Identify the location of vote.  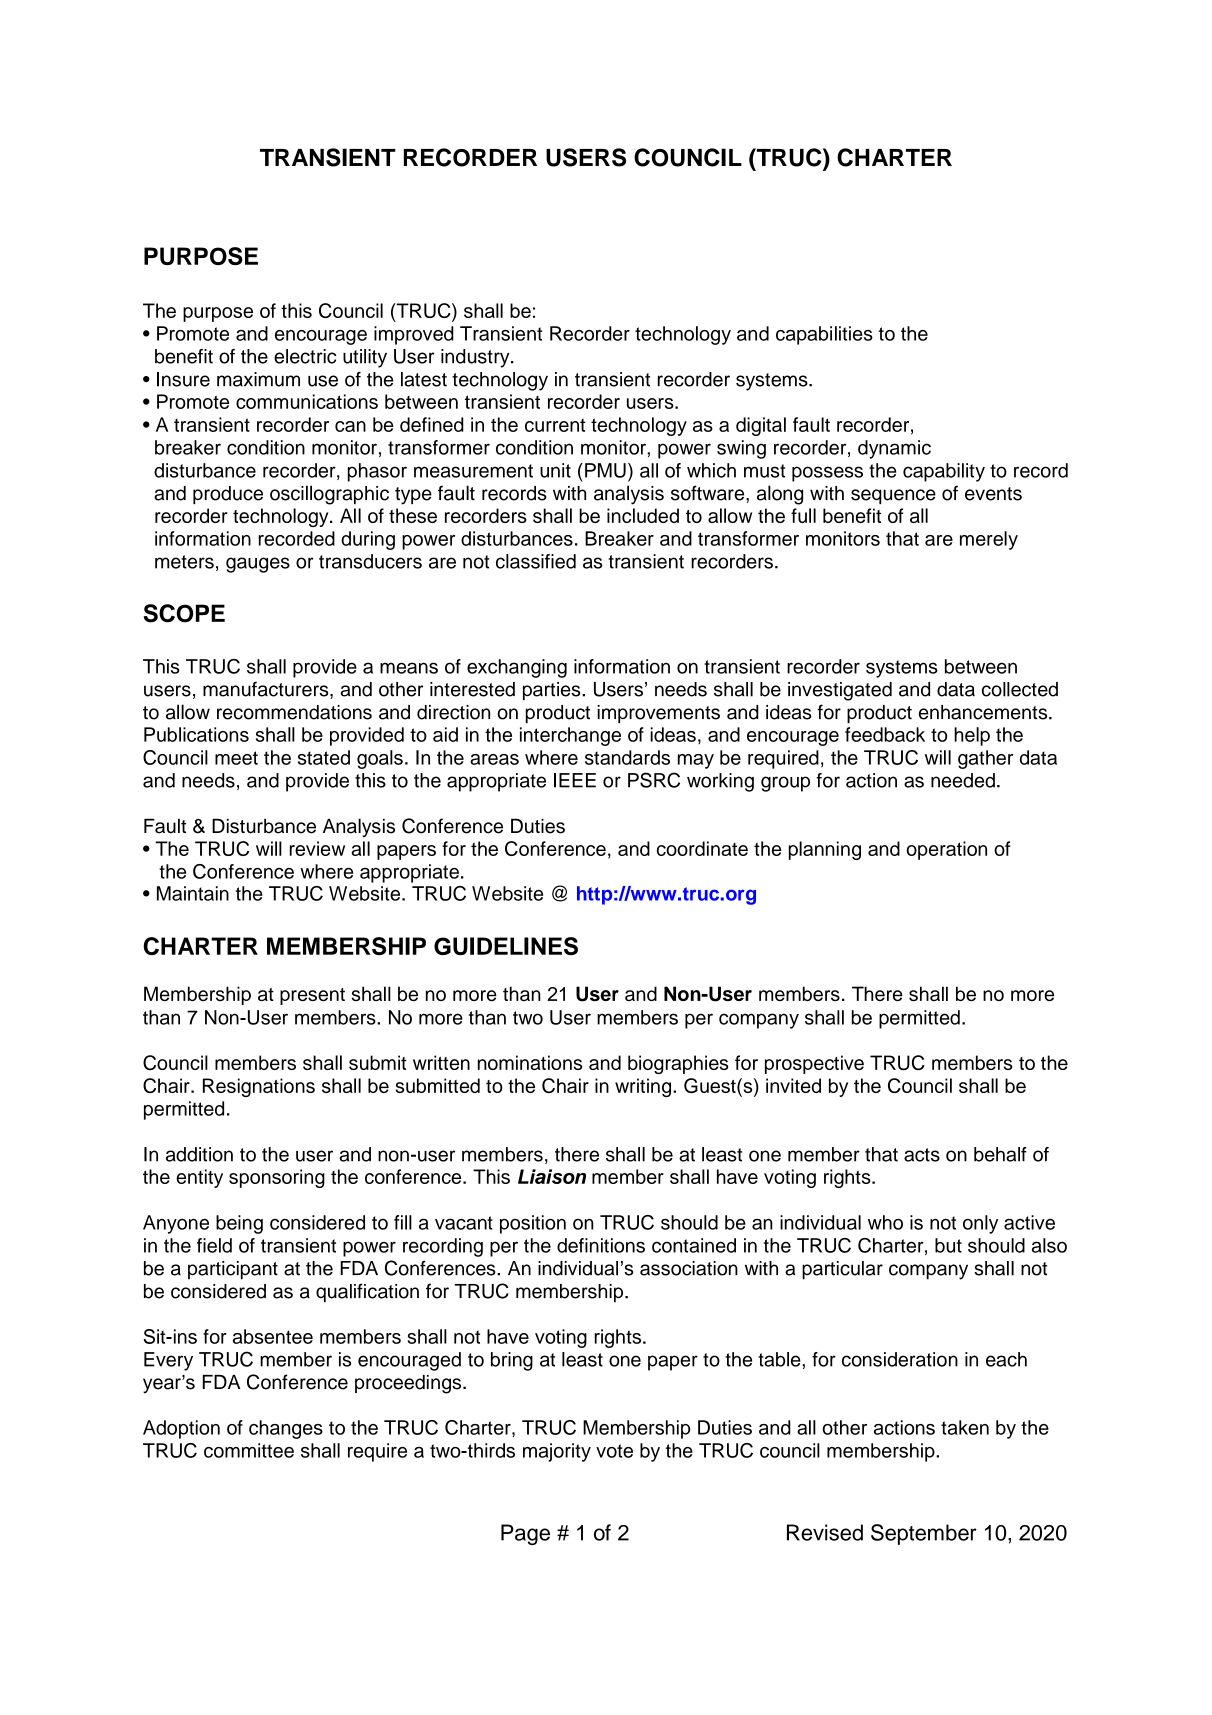
(614, 1451).
